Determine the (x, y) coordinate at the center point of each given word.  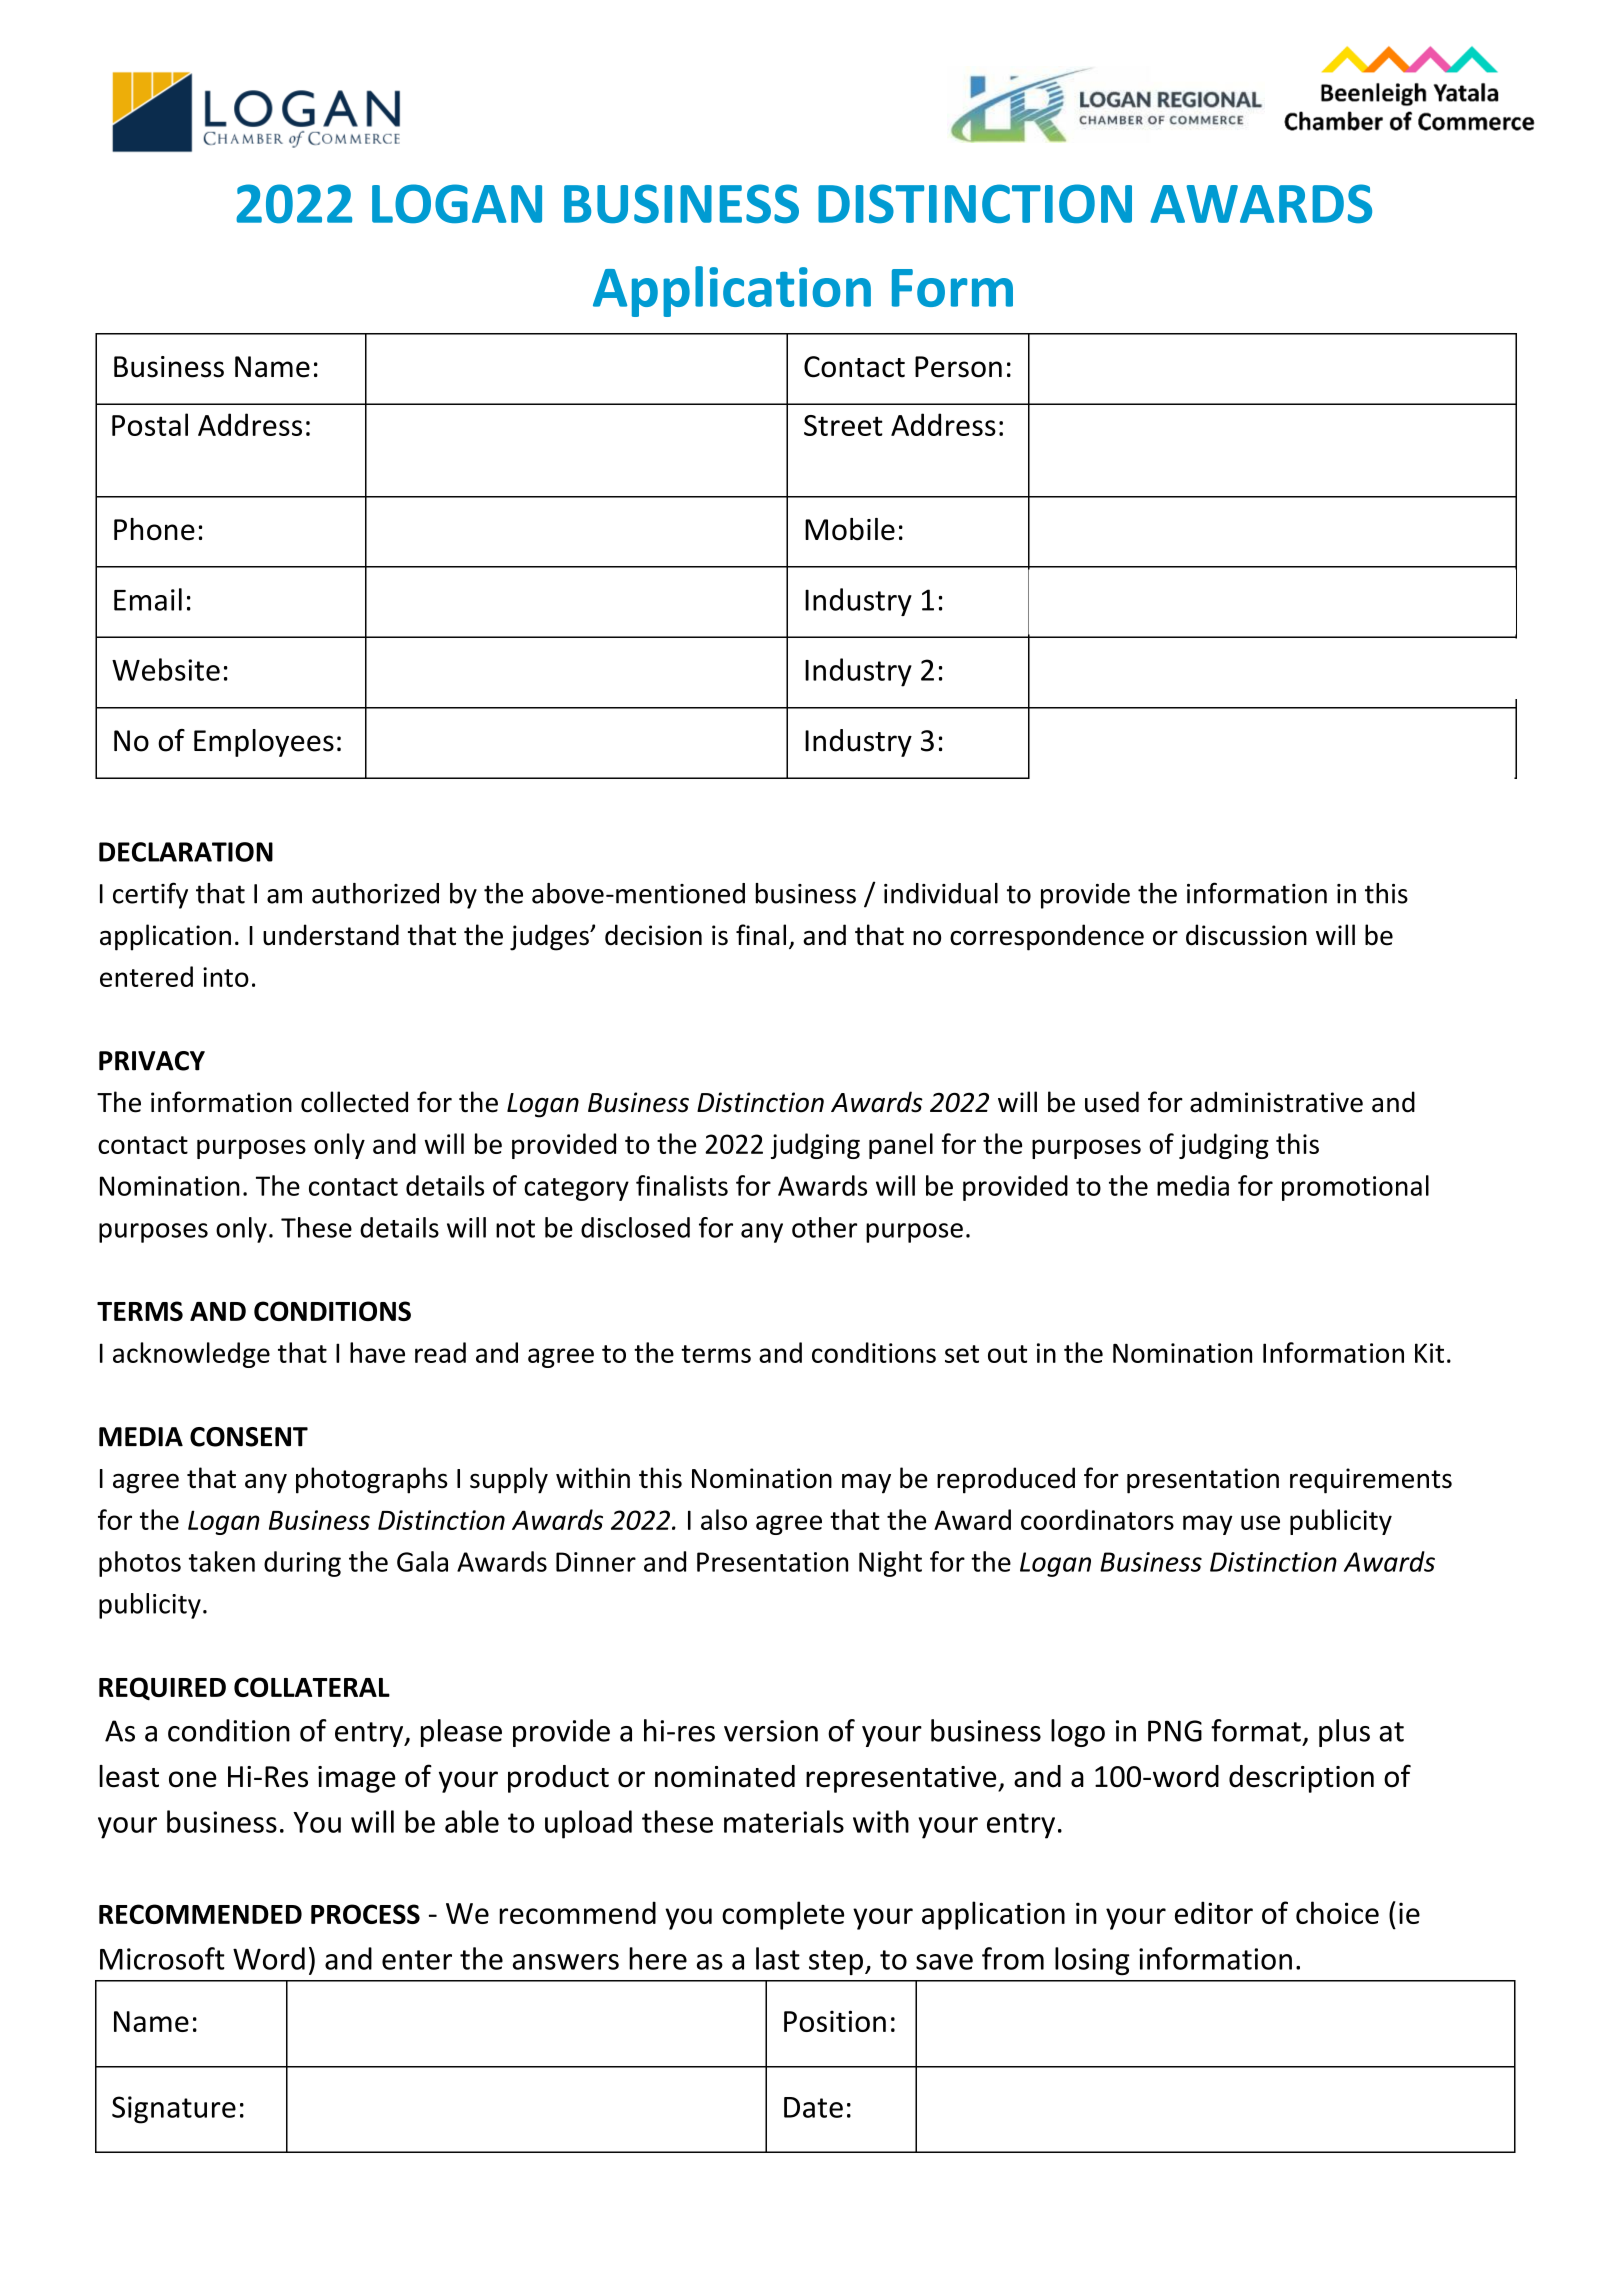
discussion (1246, 935)
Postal (150, 424)
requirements (1371, 1481)
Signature (174, 2110)
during (302, 1564)
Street (843, 425)
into (226, 977)
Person (958, 367)
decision (653, 935)
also (724, 1519)
